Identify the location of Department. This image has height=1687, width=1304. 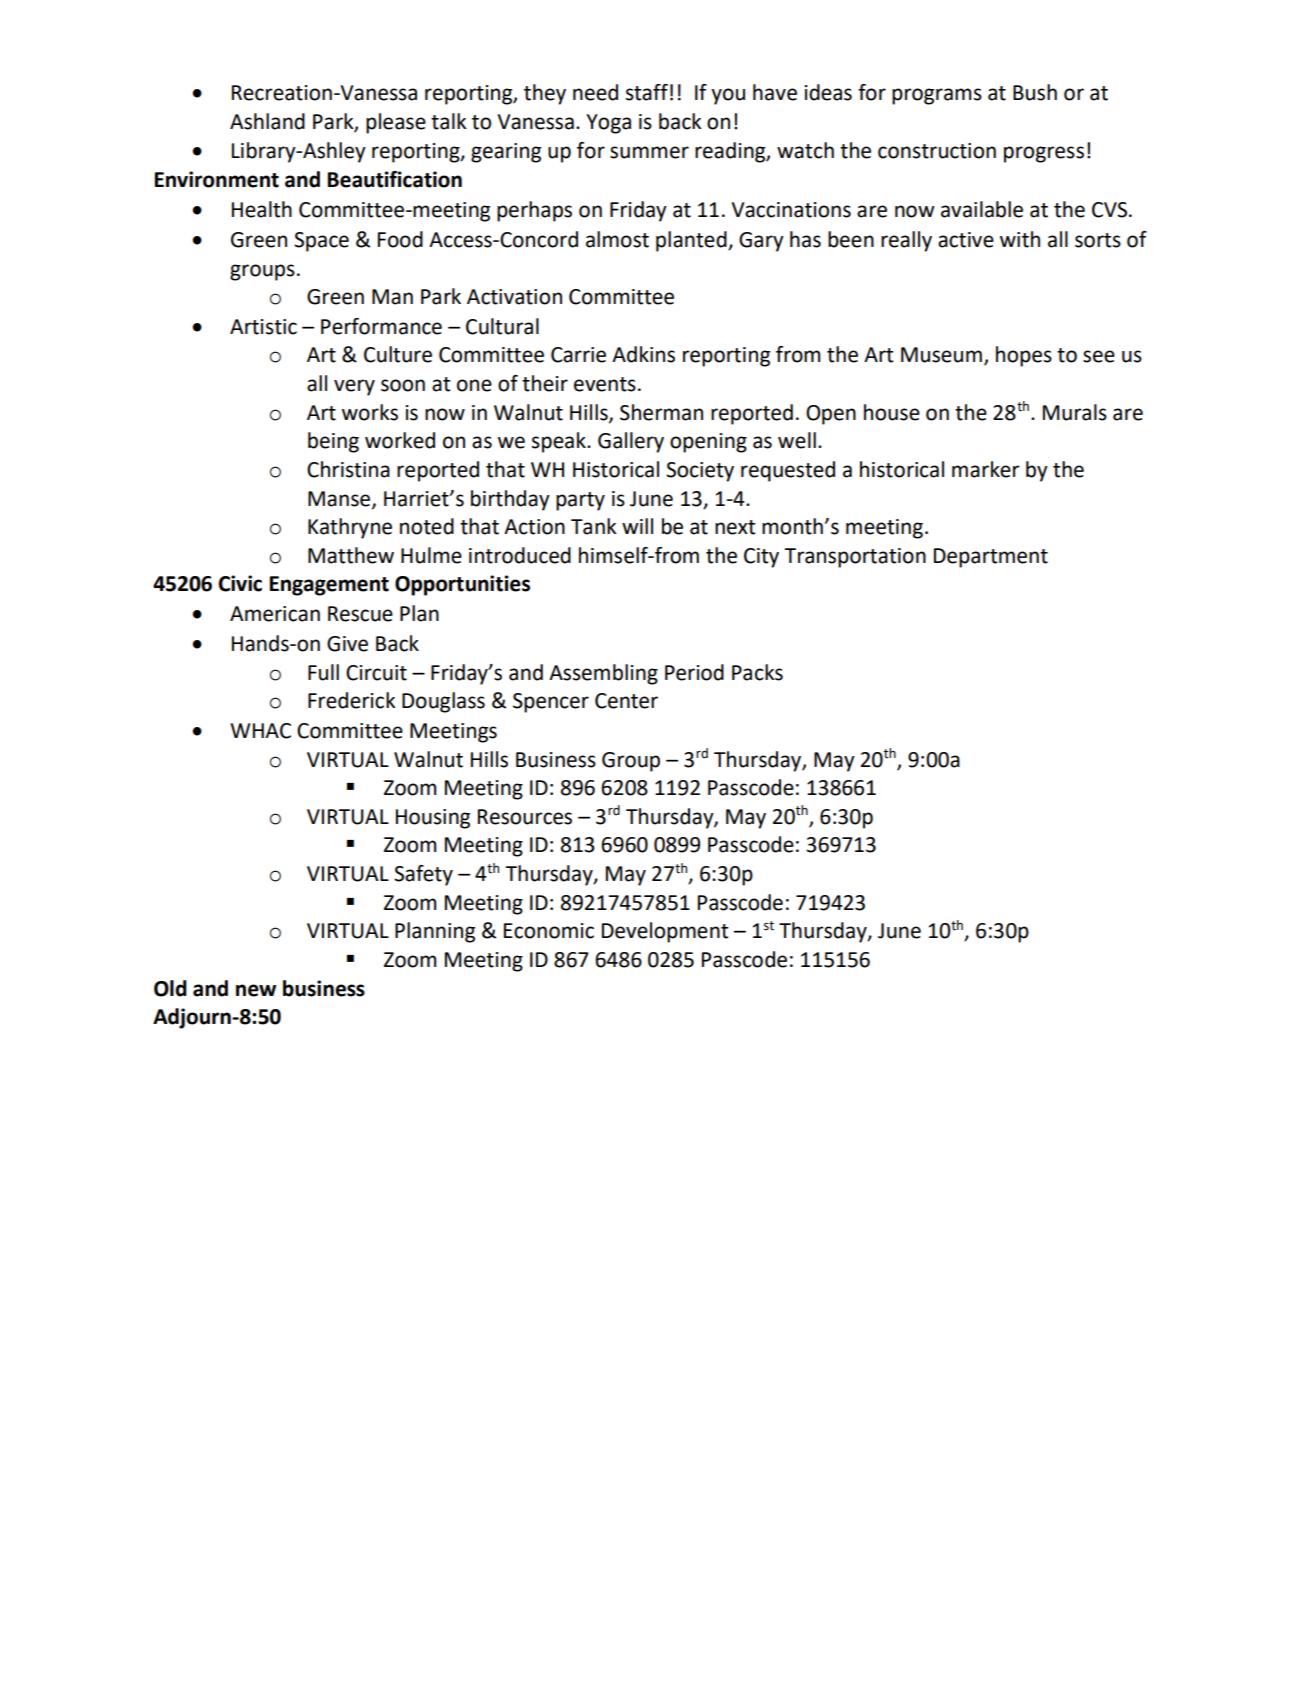
(991, 558).
